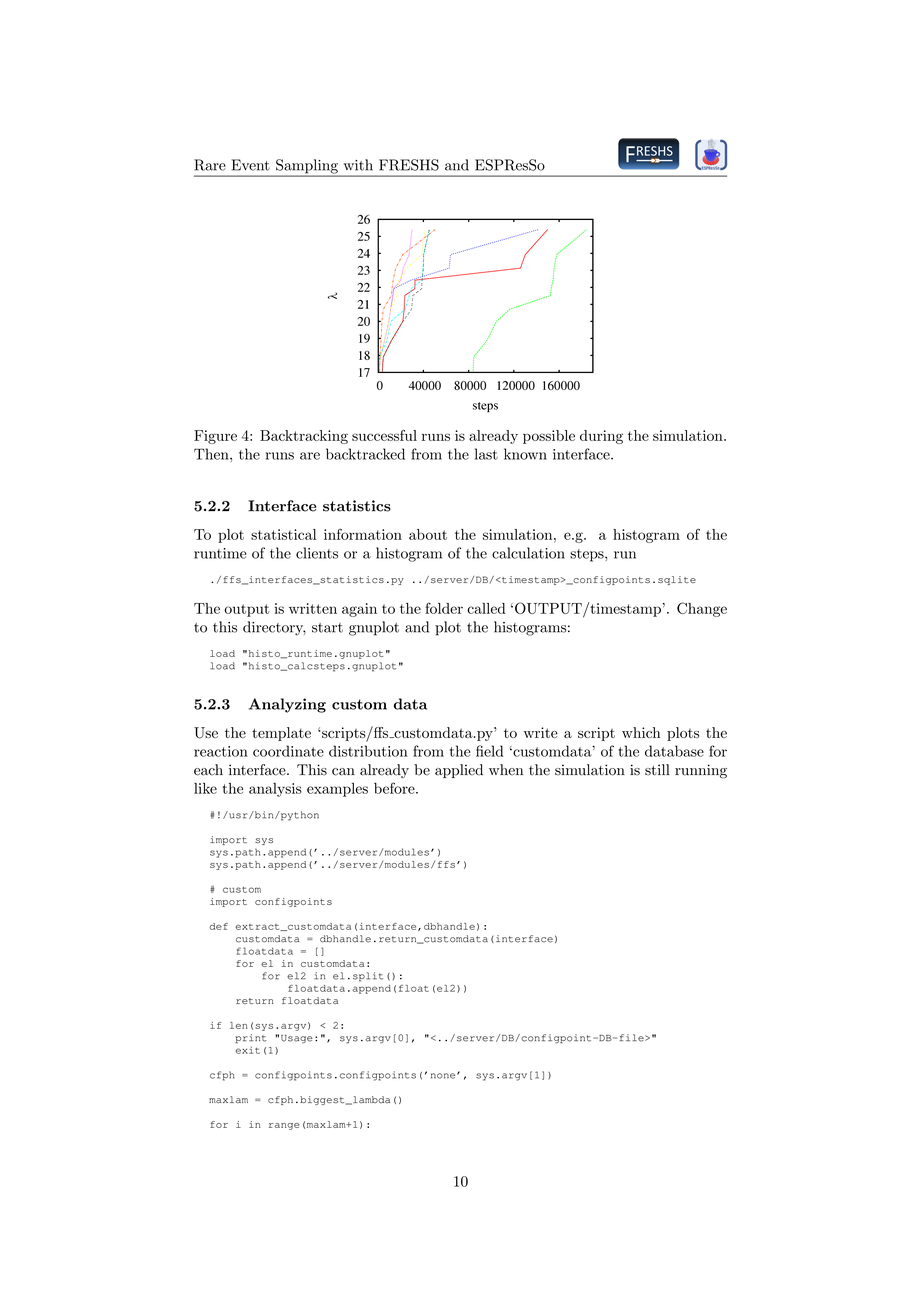  What do you see at coordinates (702, 609) in the image?
I see `Change` at bounding box center [702, 609].
